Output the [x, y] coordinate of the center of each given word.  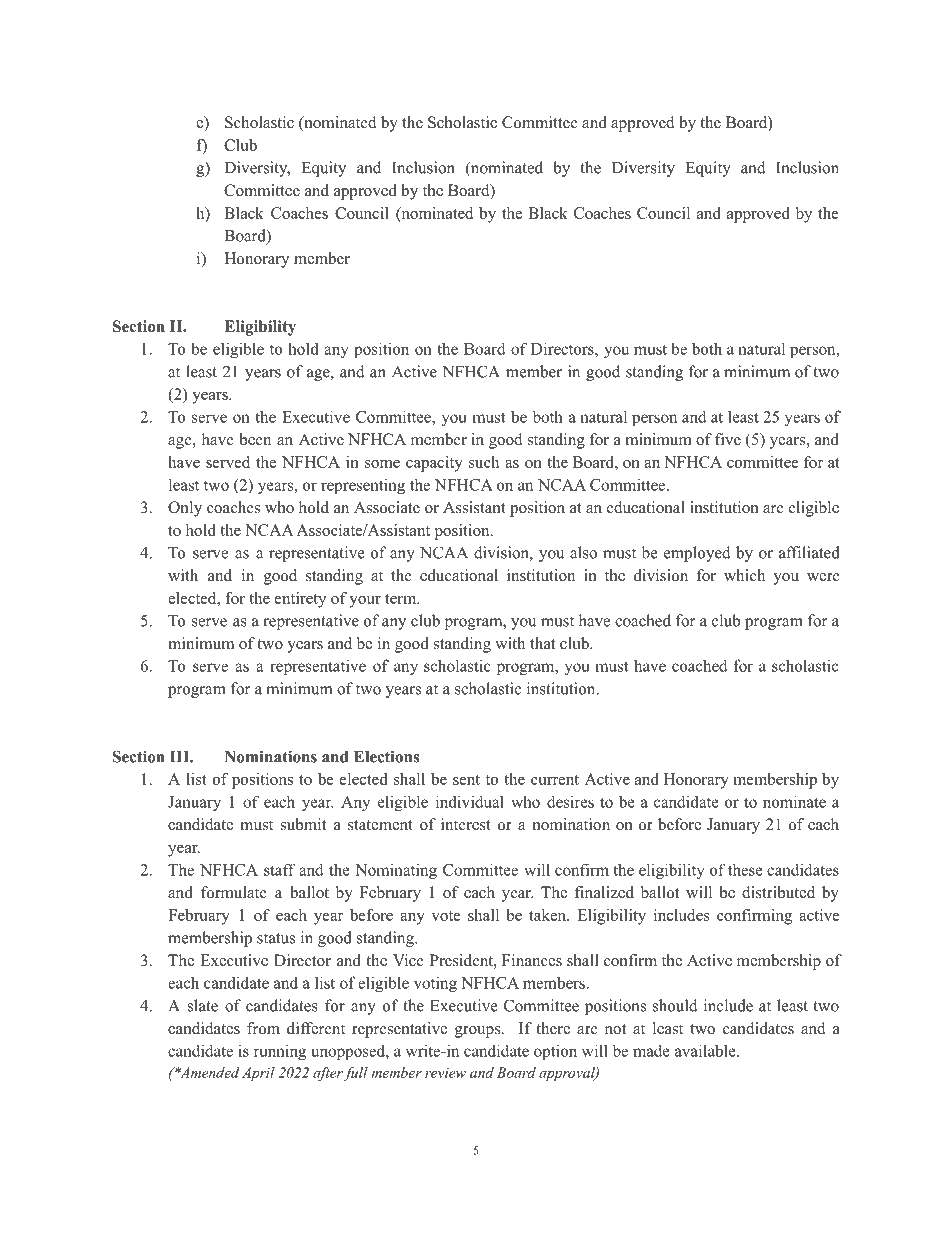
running [280, 1052]
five [728, 439]
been [255, 439]
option [555, 1052]
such [484, 462]
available [706, 1050]
